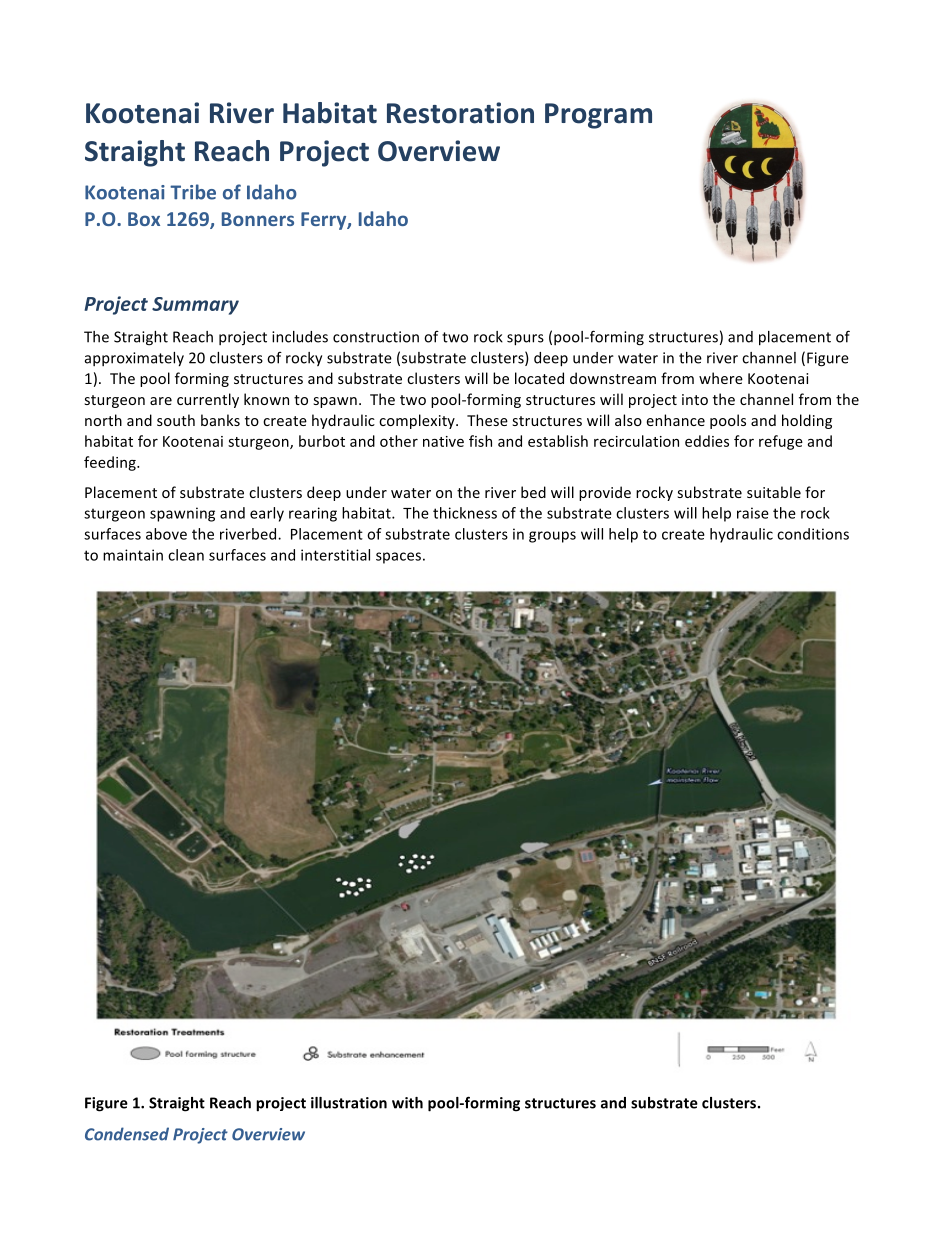  I want to click on Tribe, so click(193, 192).
